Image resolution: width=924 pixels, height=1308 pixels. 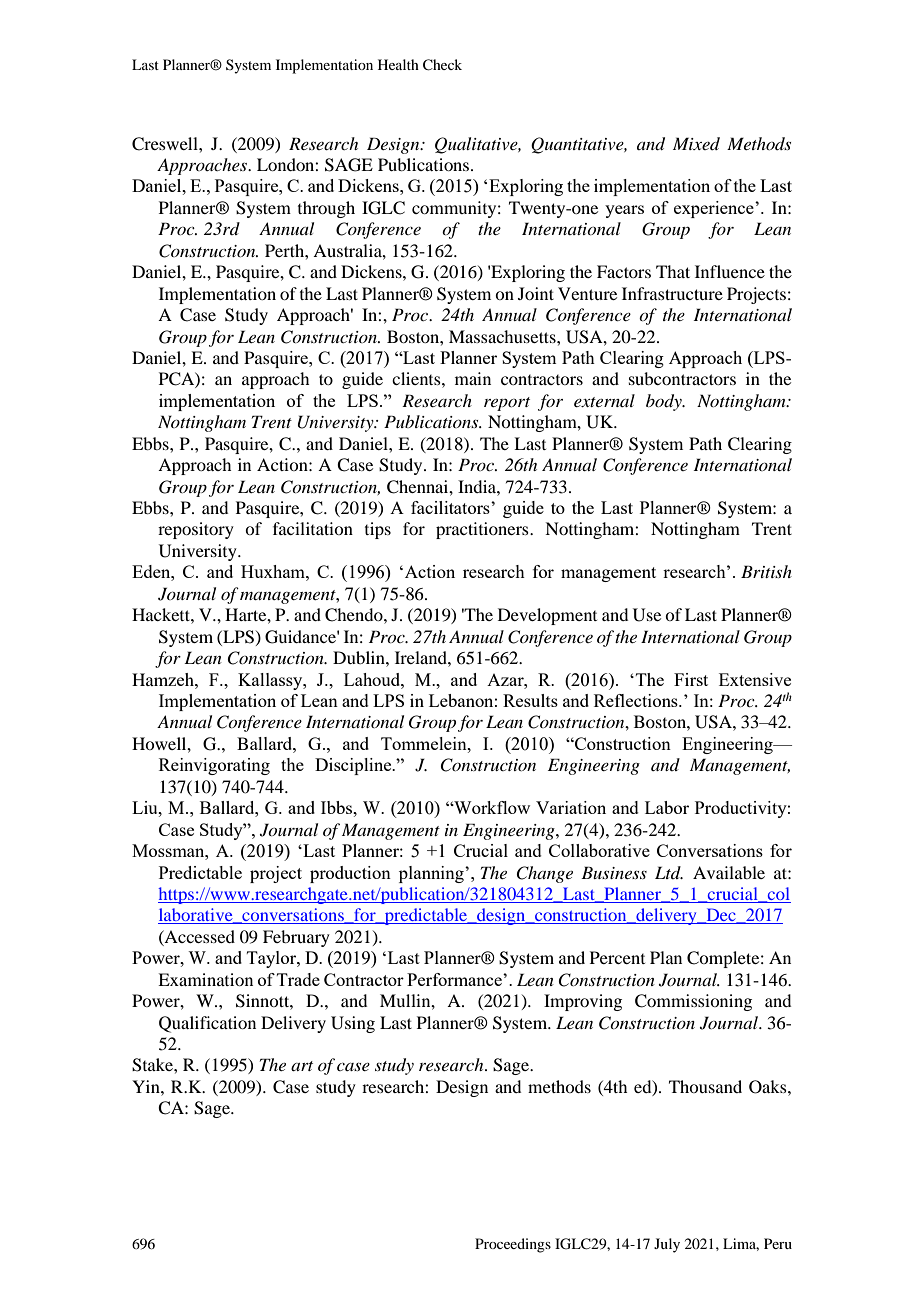 I want to click on Available, so click(x=729, y=872).
